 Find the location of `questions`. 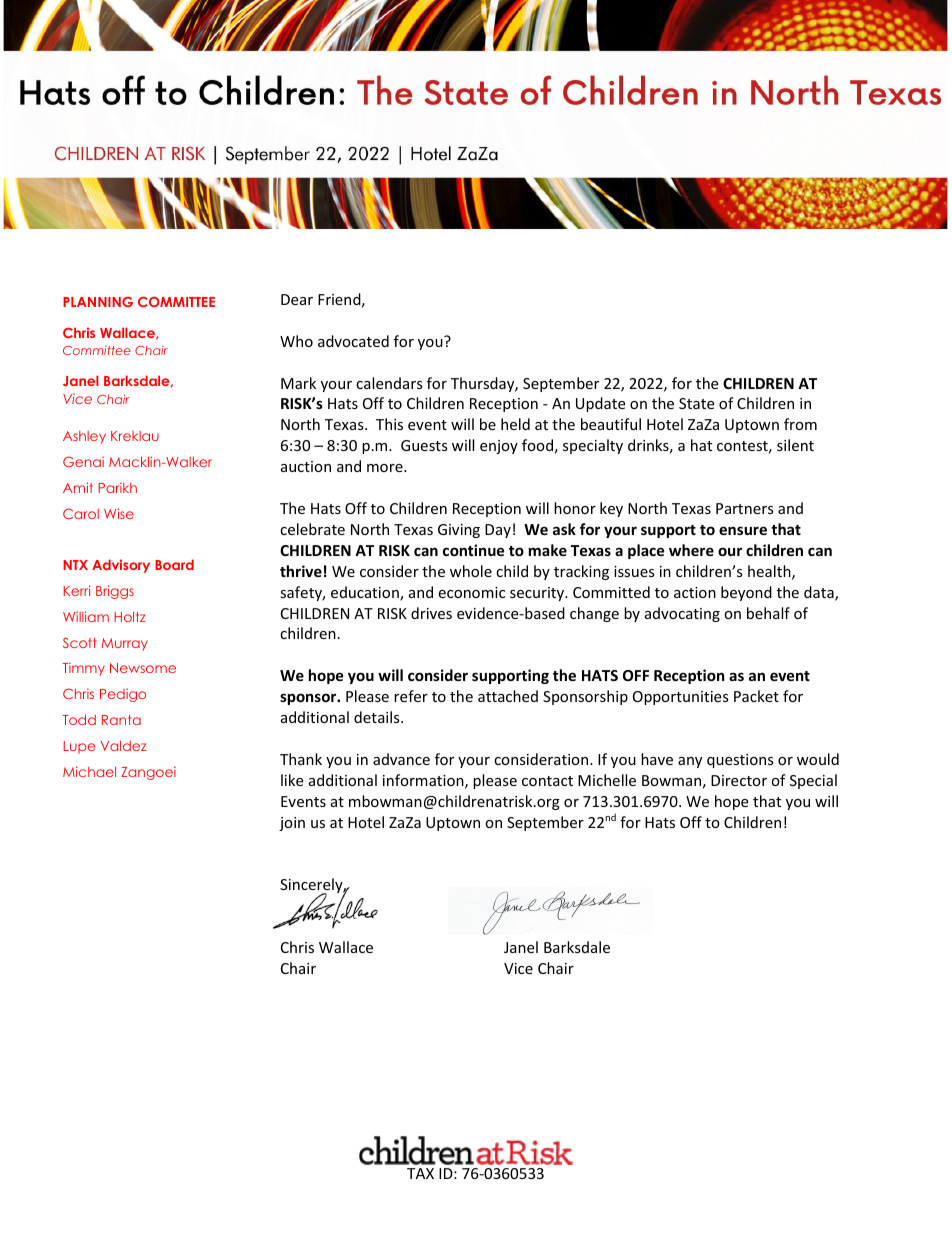

questions is located at coordinates (740, 761).
